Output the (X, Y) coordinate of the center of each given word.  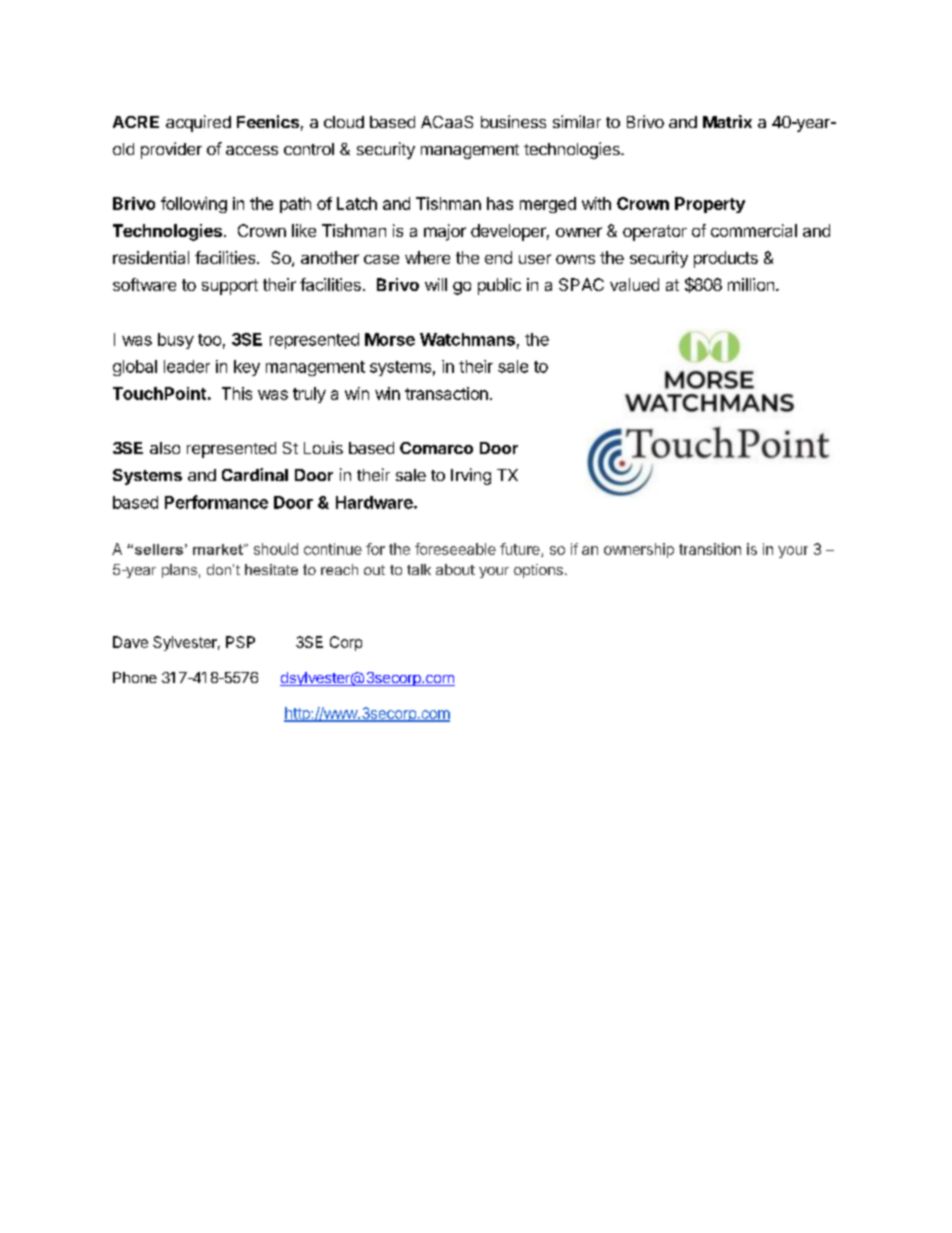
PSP (240, 642)
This (237, 393)
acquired (198, 123)
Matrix (727, 121)
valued (634, 284)
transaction (446, 393)
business (513, 121)
